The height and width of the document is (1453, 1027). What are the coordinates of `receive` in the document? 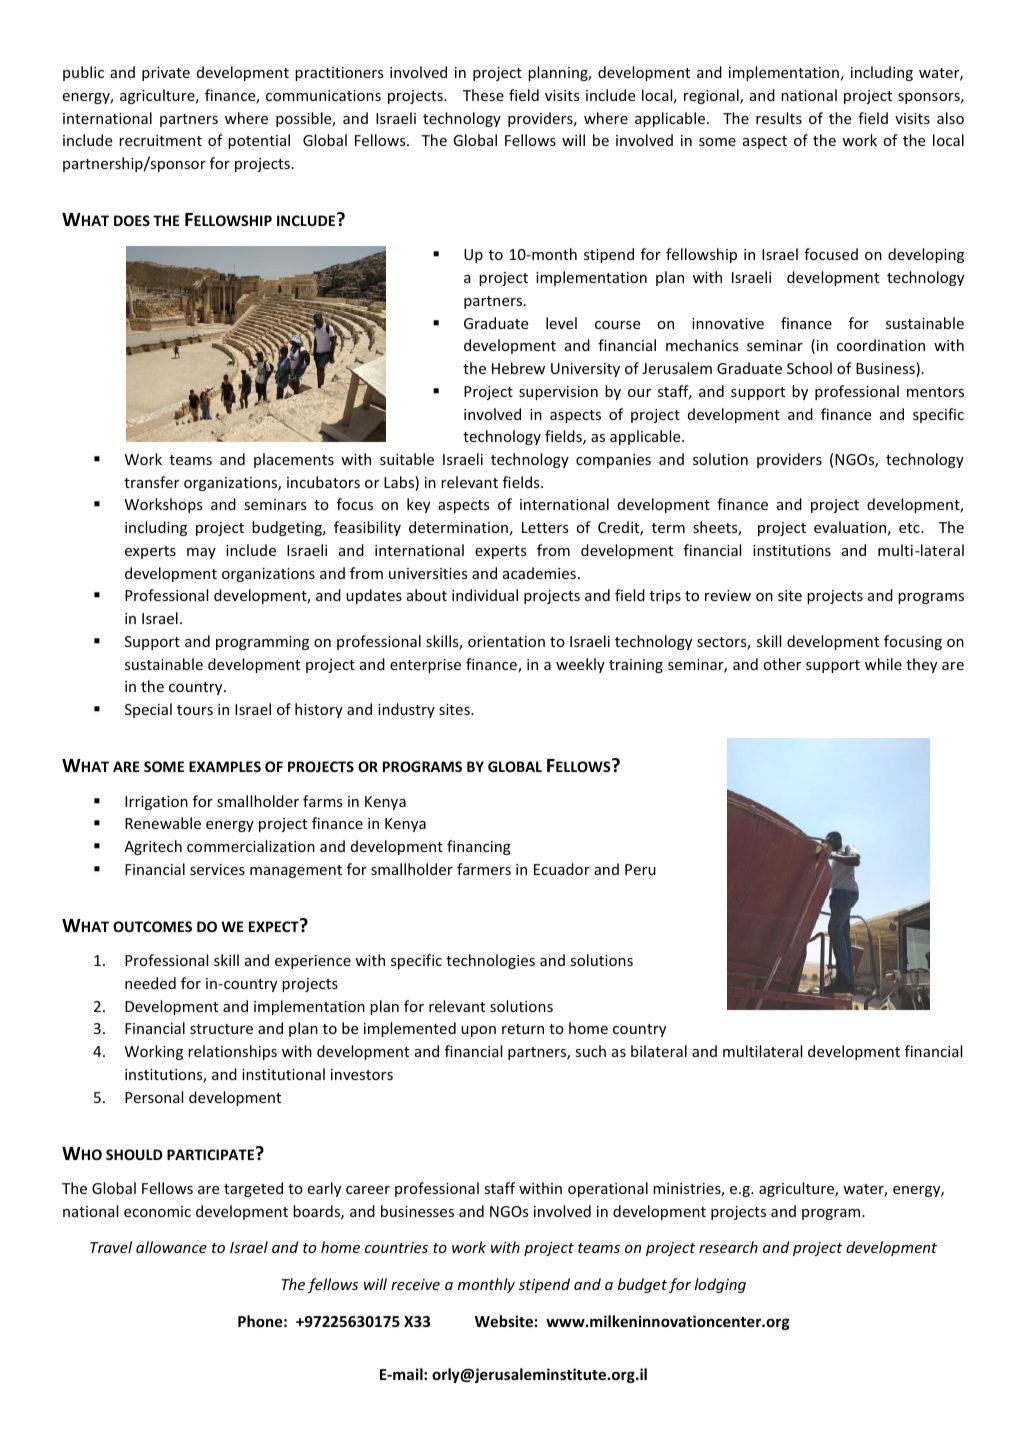 It's located at (415, 1284).
